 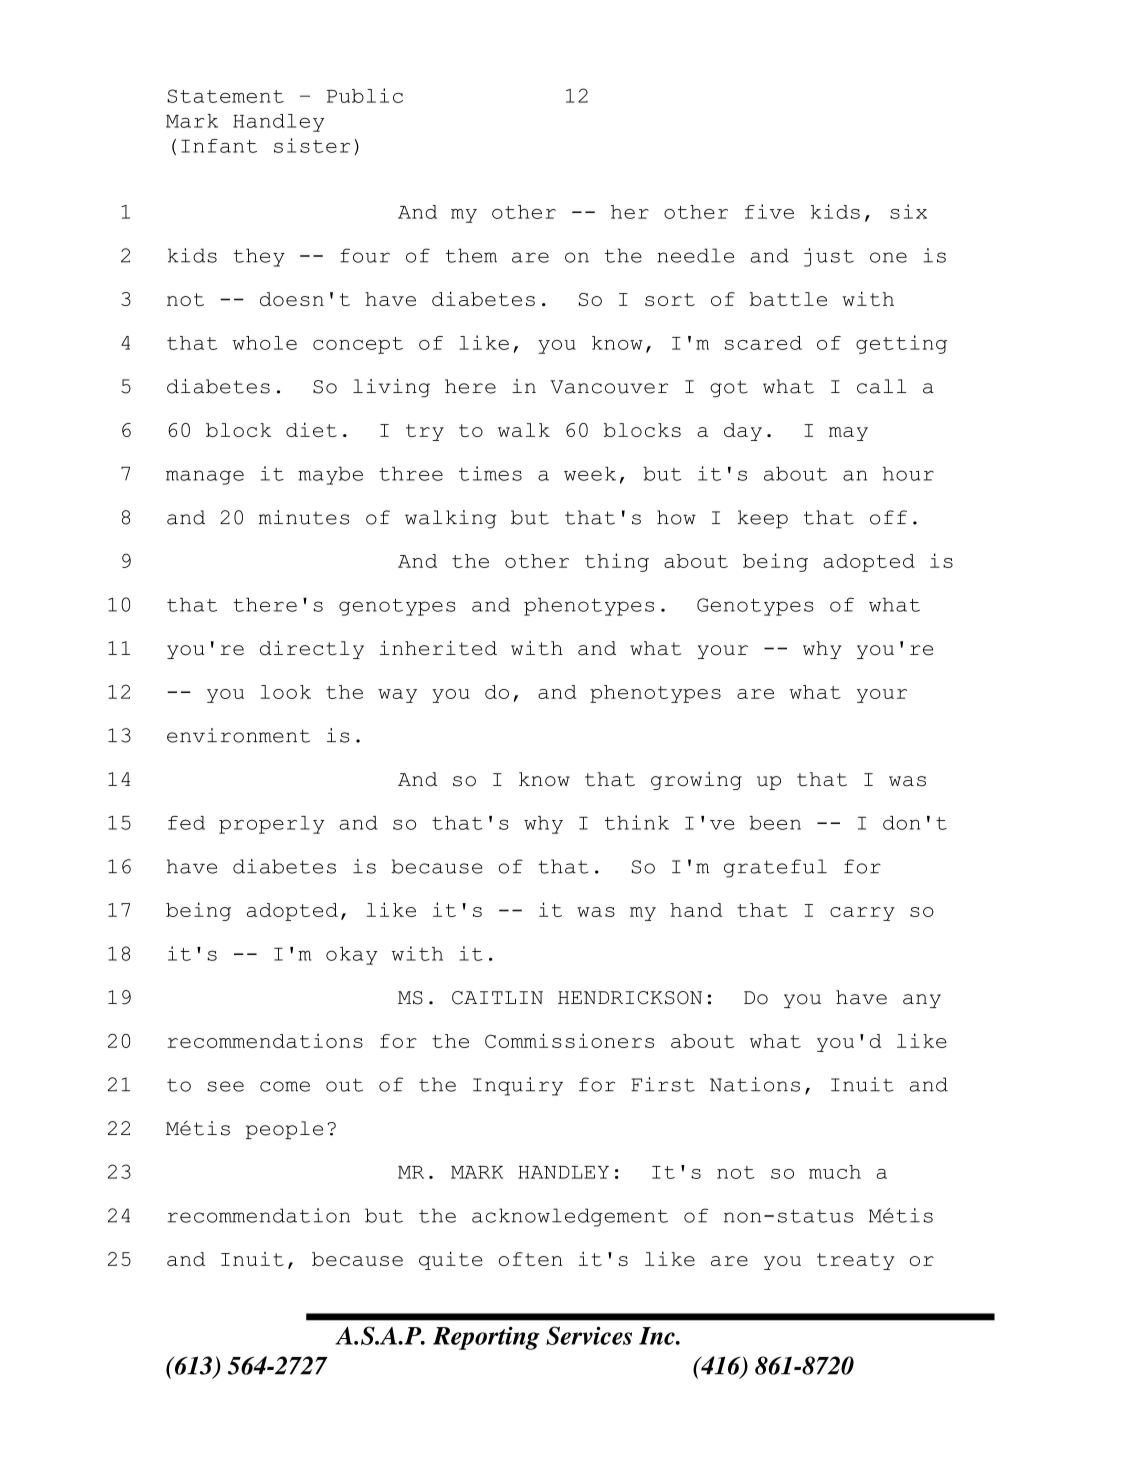 What do you see at coordinates (451, 1260) in the screenshot?
I see `quite` at bounding box center [451, 1260].
